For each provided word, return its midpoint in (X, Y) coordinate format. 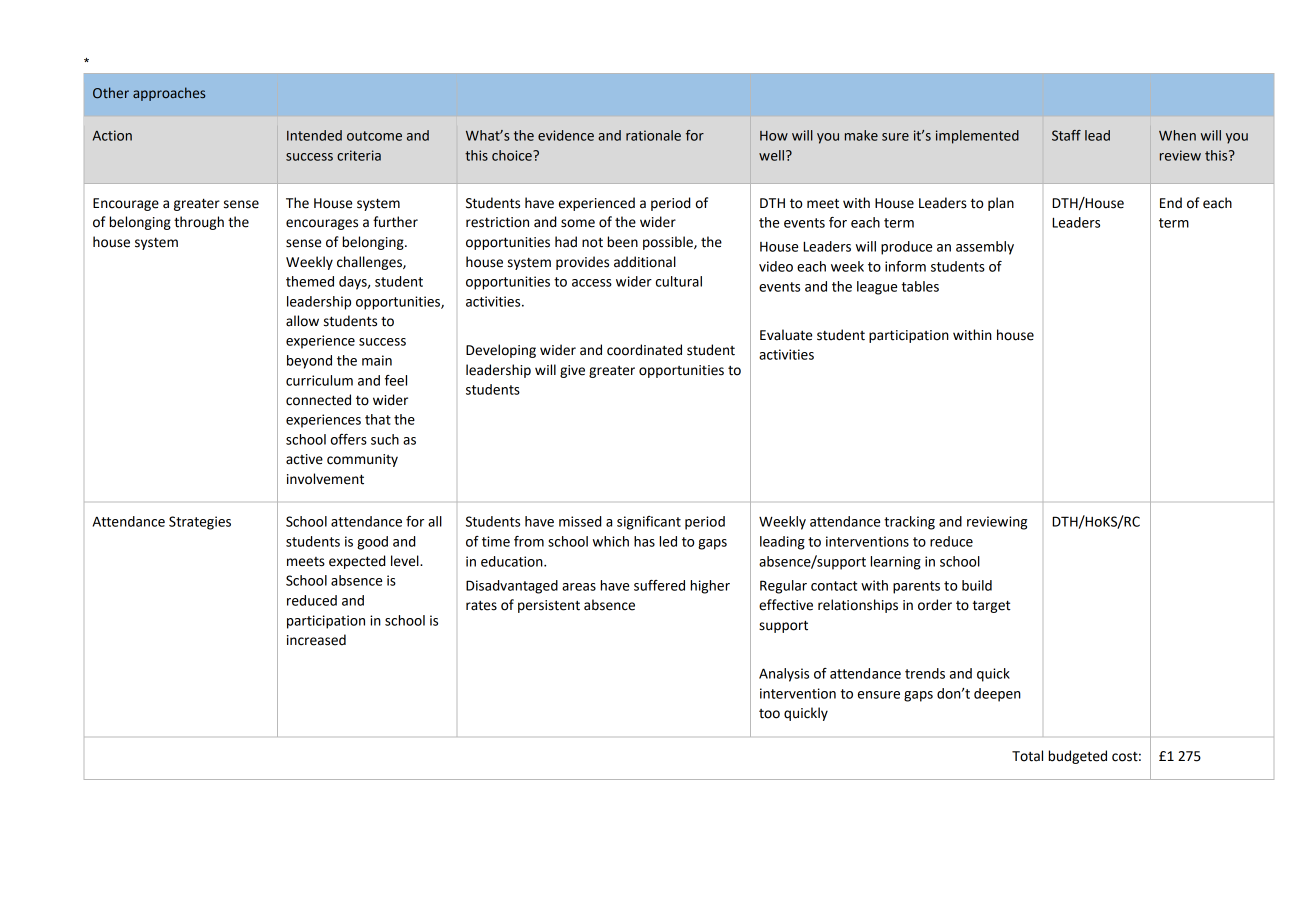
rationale (653, 135)
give (572, 371)
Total (1027, 756)
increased (316, 640)
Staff (1066, 135)
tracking (909, 523)
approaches (169, 94)
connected (318, 400)
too (769, 714)
